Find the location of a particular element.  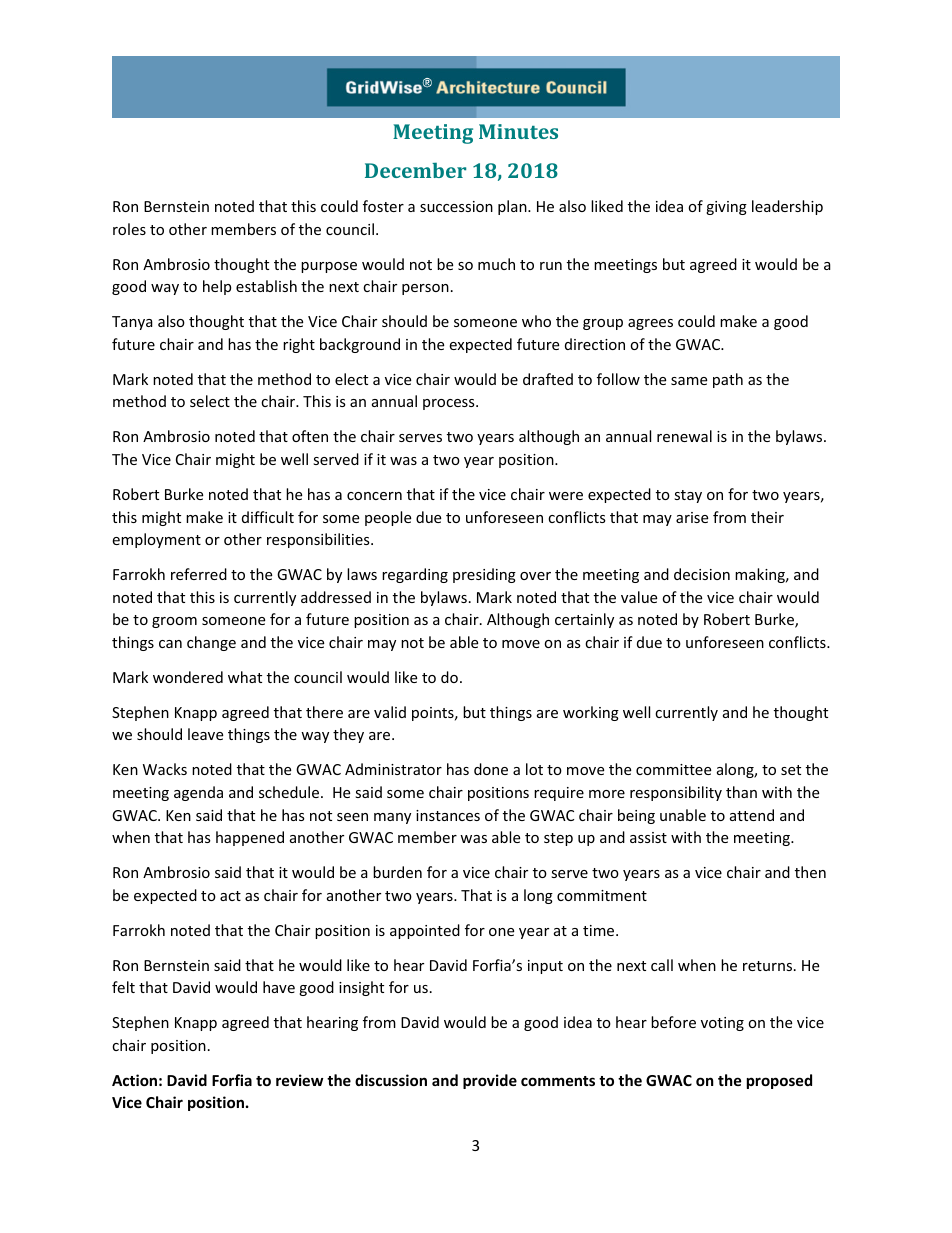

roles is located at coordinates (129, 229).
